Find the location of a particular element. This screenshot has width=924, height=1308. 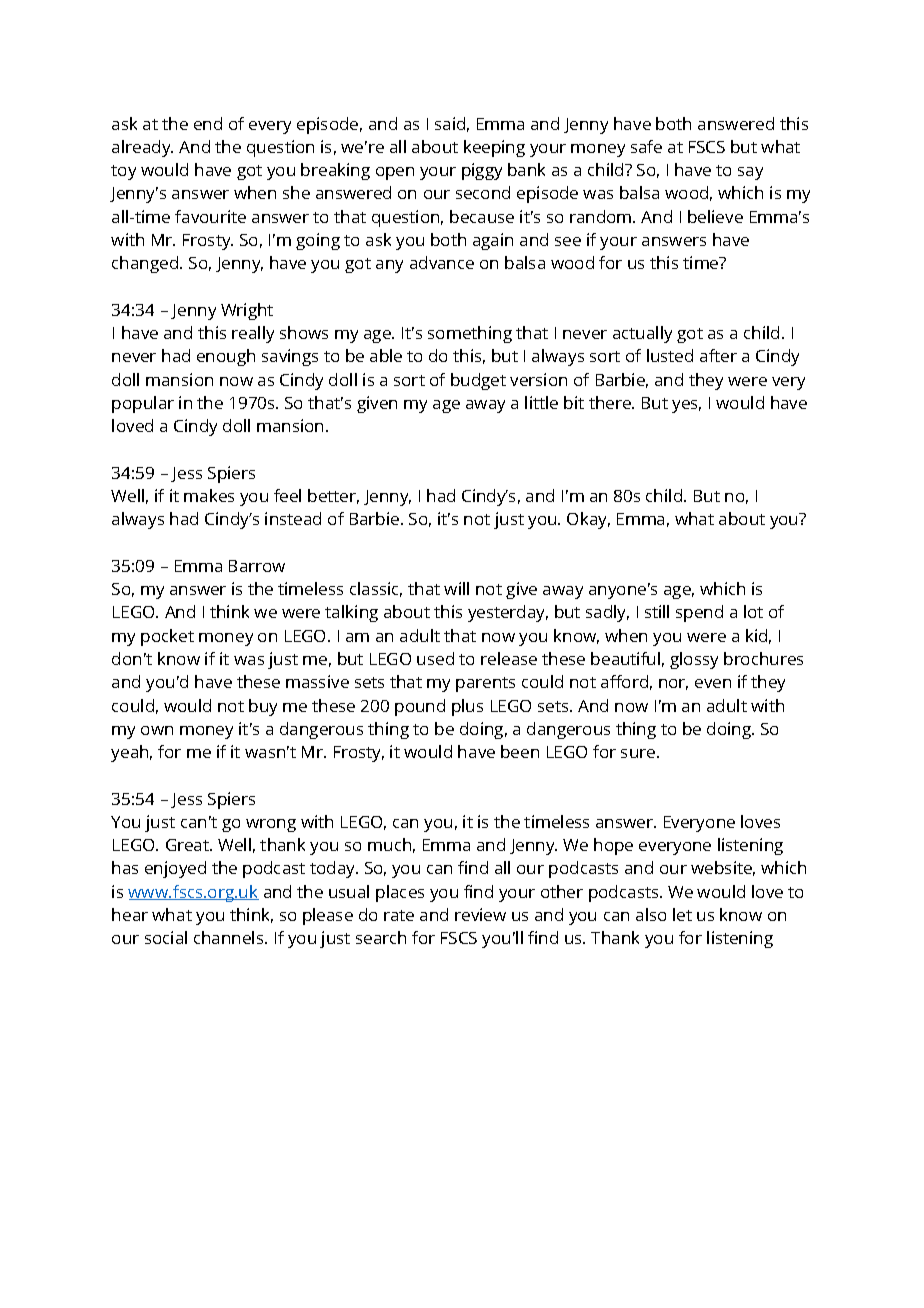

Okay is located at coordinates (588, 520).
